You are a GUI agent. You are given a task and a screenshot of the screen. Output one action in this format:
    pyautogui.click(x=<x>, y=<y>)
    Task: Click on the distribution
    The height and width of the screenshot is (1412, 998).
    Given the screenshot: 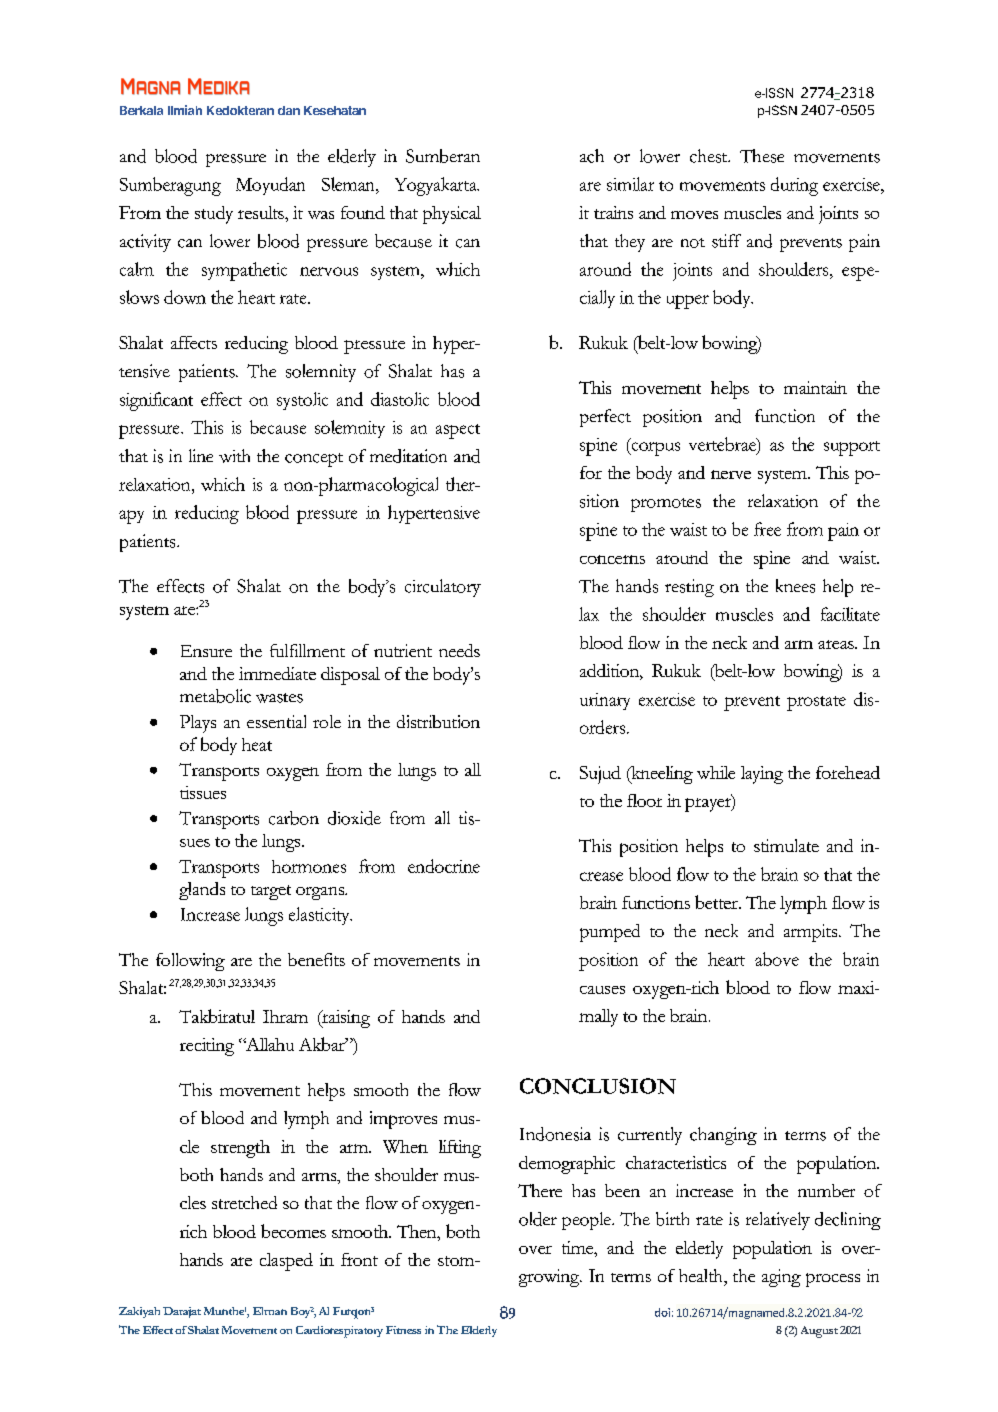 What is the action you would take?
    pyautogui.click(x=438, y=721)
